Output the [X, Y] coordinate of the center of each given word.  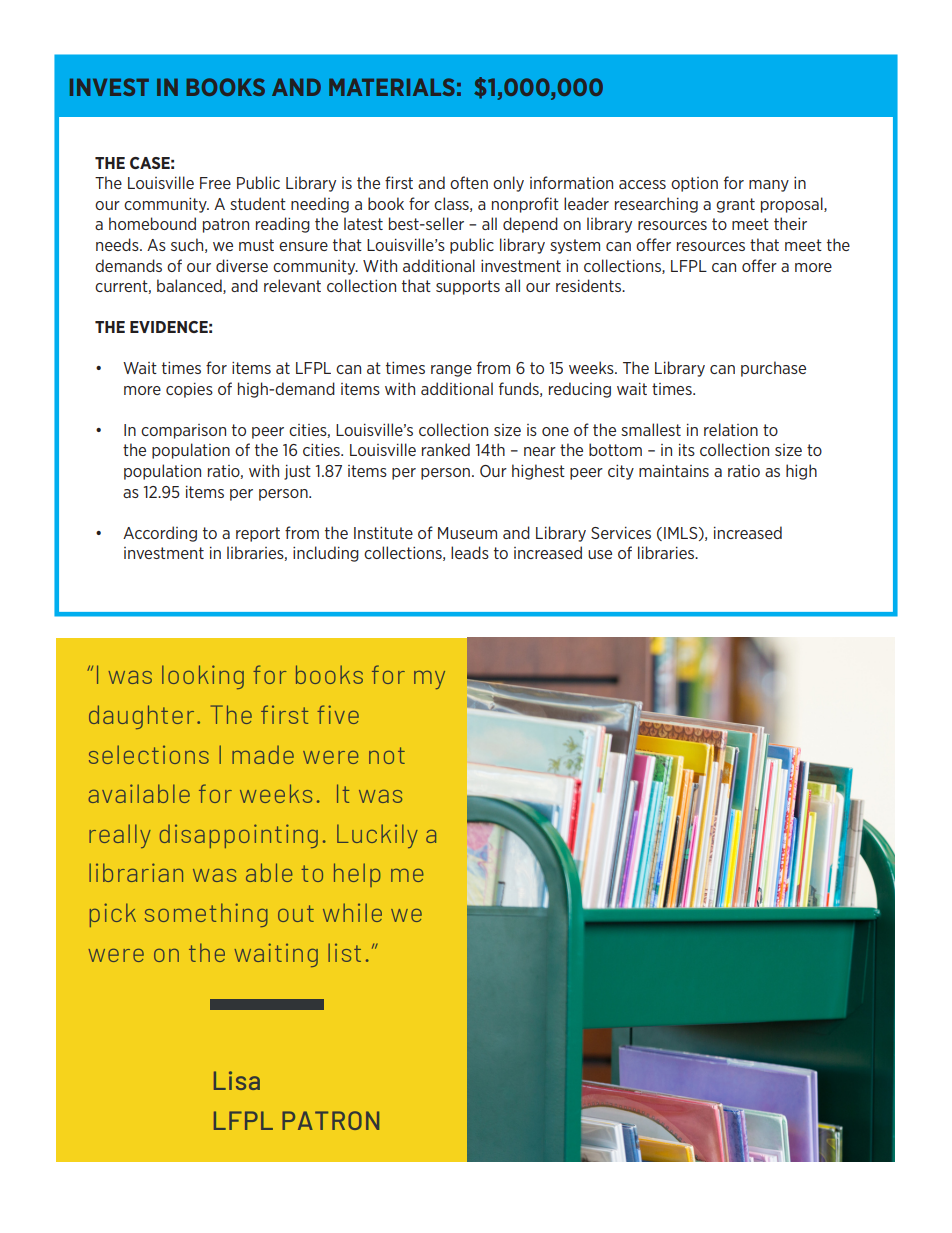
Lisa [237, 1080]
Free [215, 183]
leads [470, 552]
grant [735, 205]
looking [203, 677]
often [469, 182]
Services [621, 533]
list [344, 952]
